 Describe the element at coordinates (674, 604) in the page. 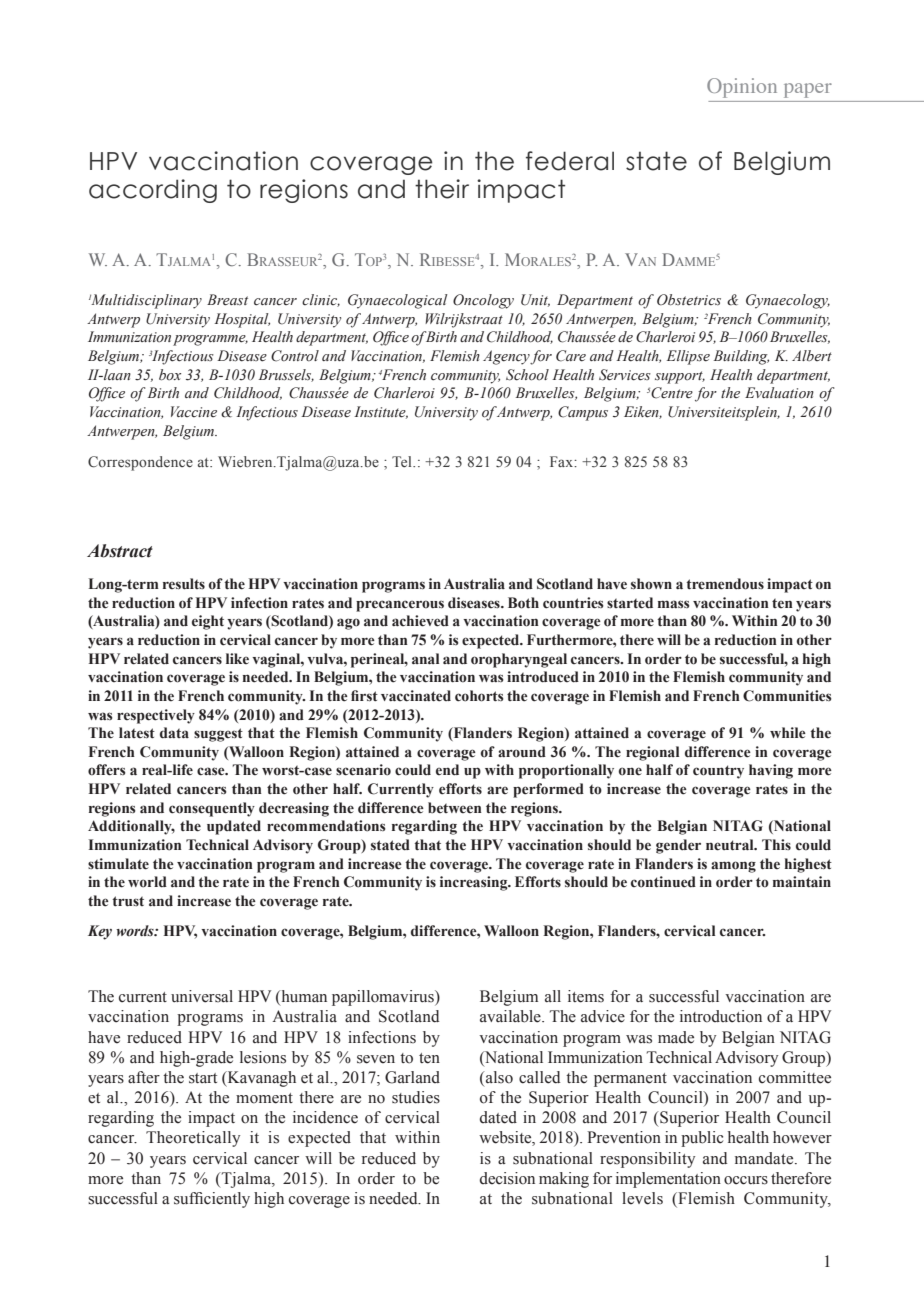

I see `mass` at that location.
